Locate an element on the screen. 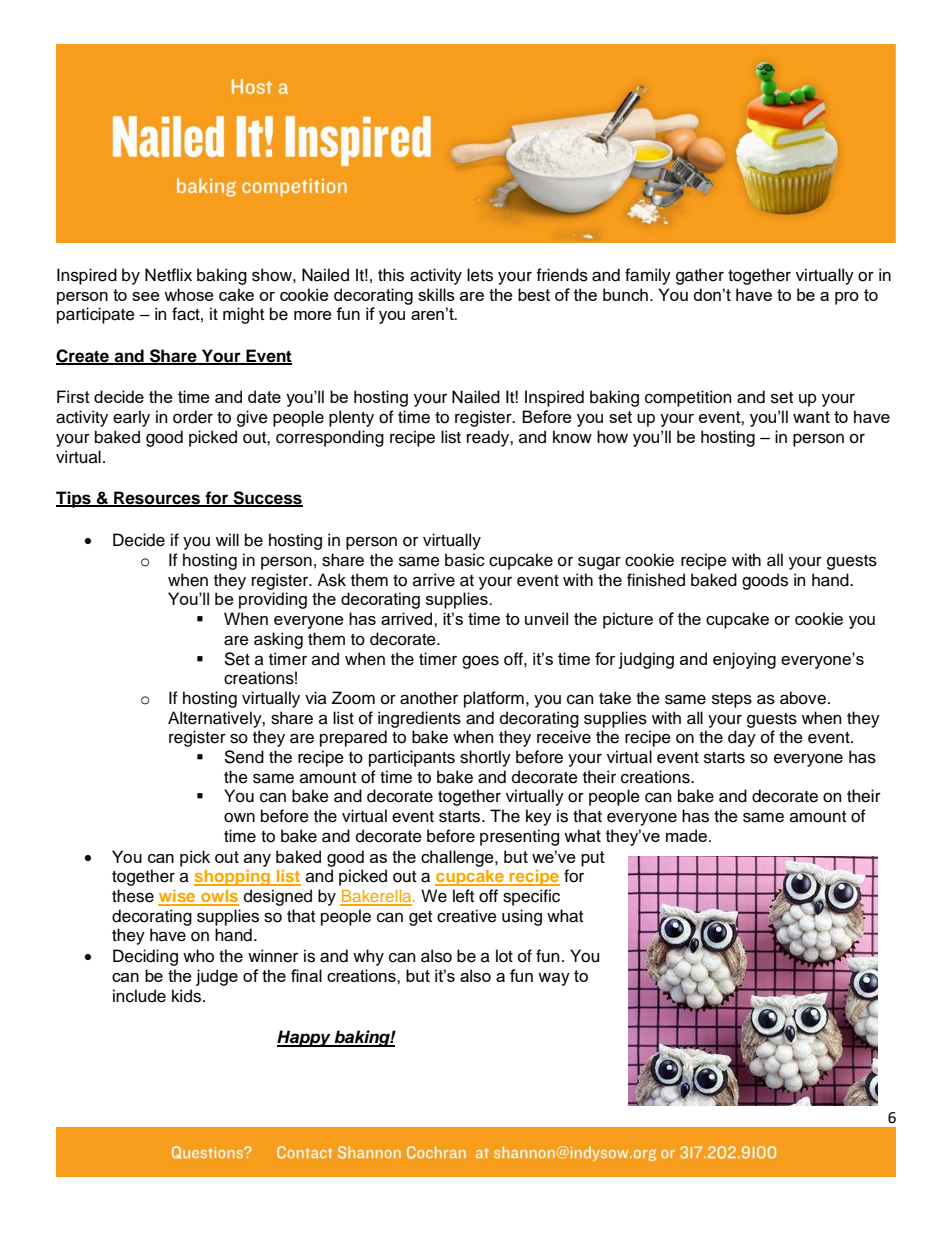 This screenshot has height=1233, width=952. will is located at coordinates (227, 539).
